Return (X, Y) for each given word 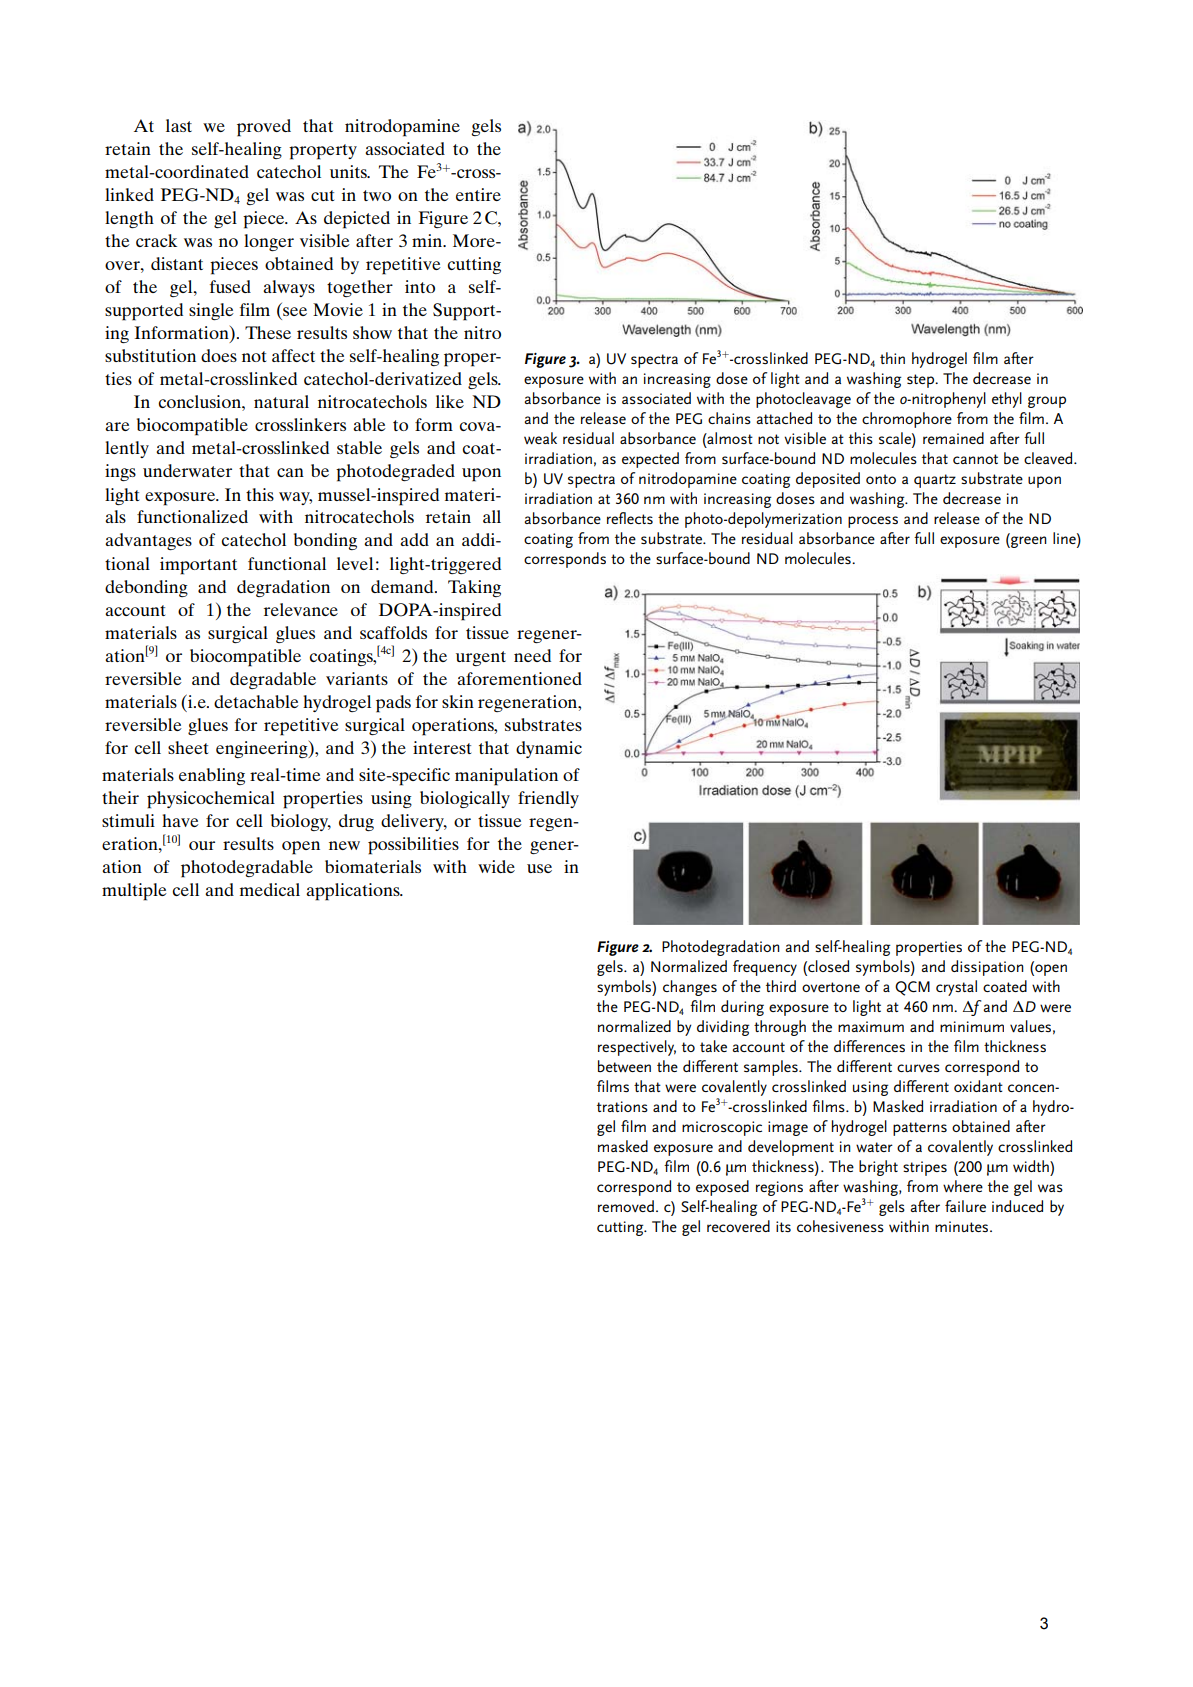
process (873, 522)
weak (540, 438)
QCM (912, 988)
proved (264, 128)
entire (478, 194)
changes (690, 988)
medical (270, 889)
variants (357, 678)
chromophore (907, 420)
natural (281, 401)
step (922, 381)
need (532, 655)
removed (626, 1206)
